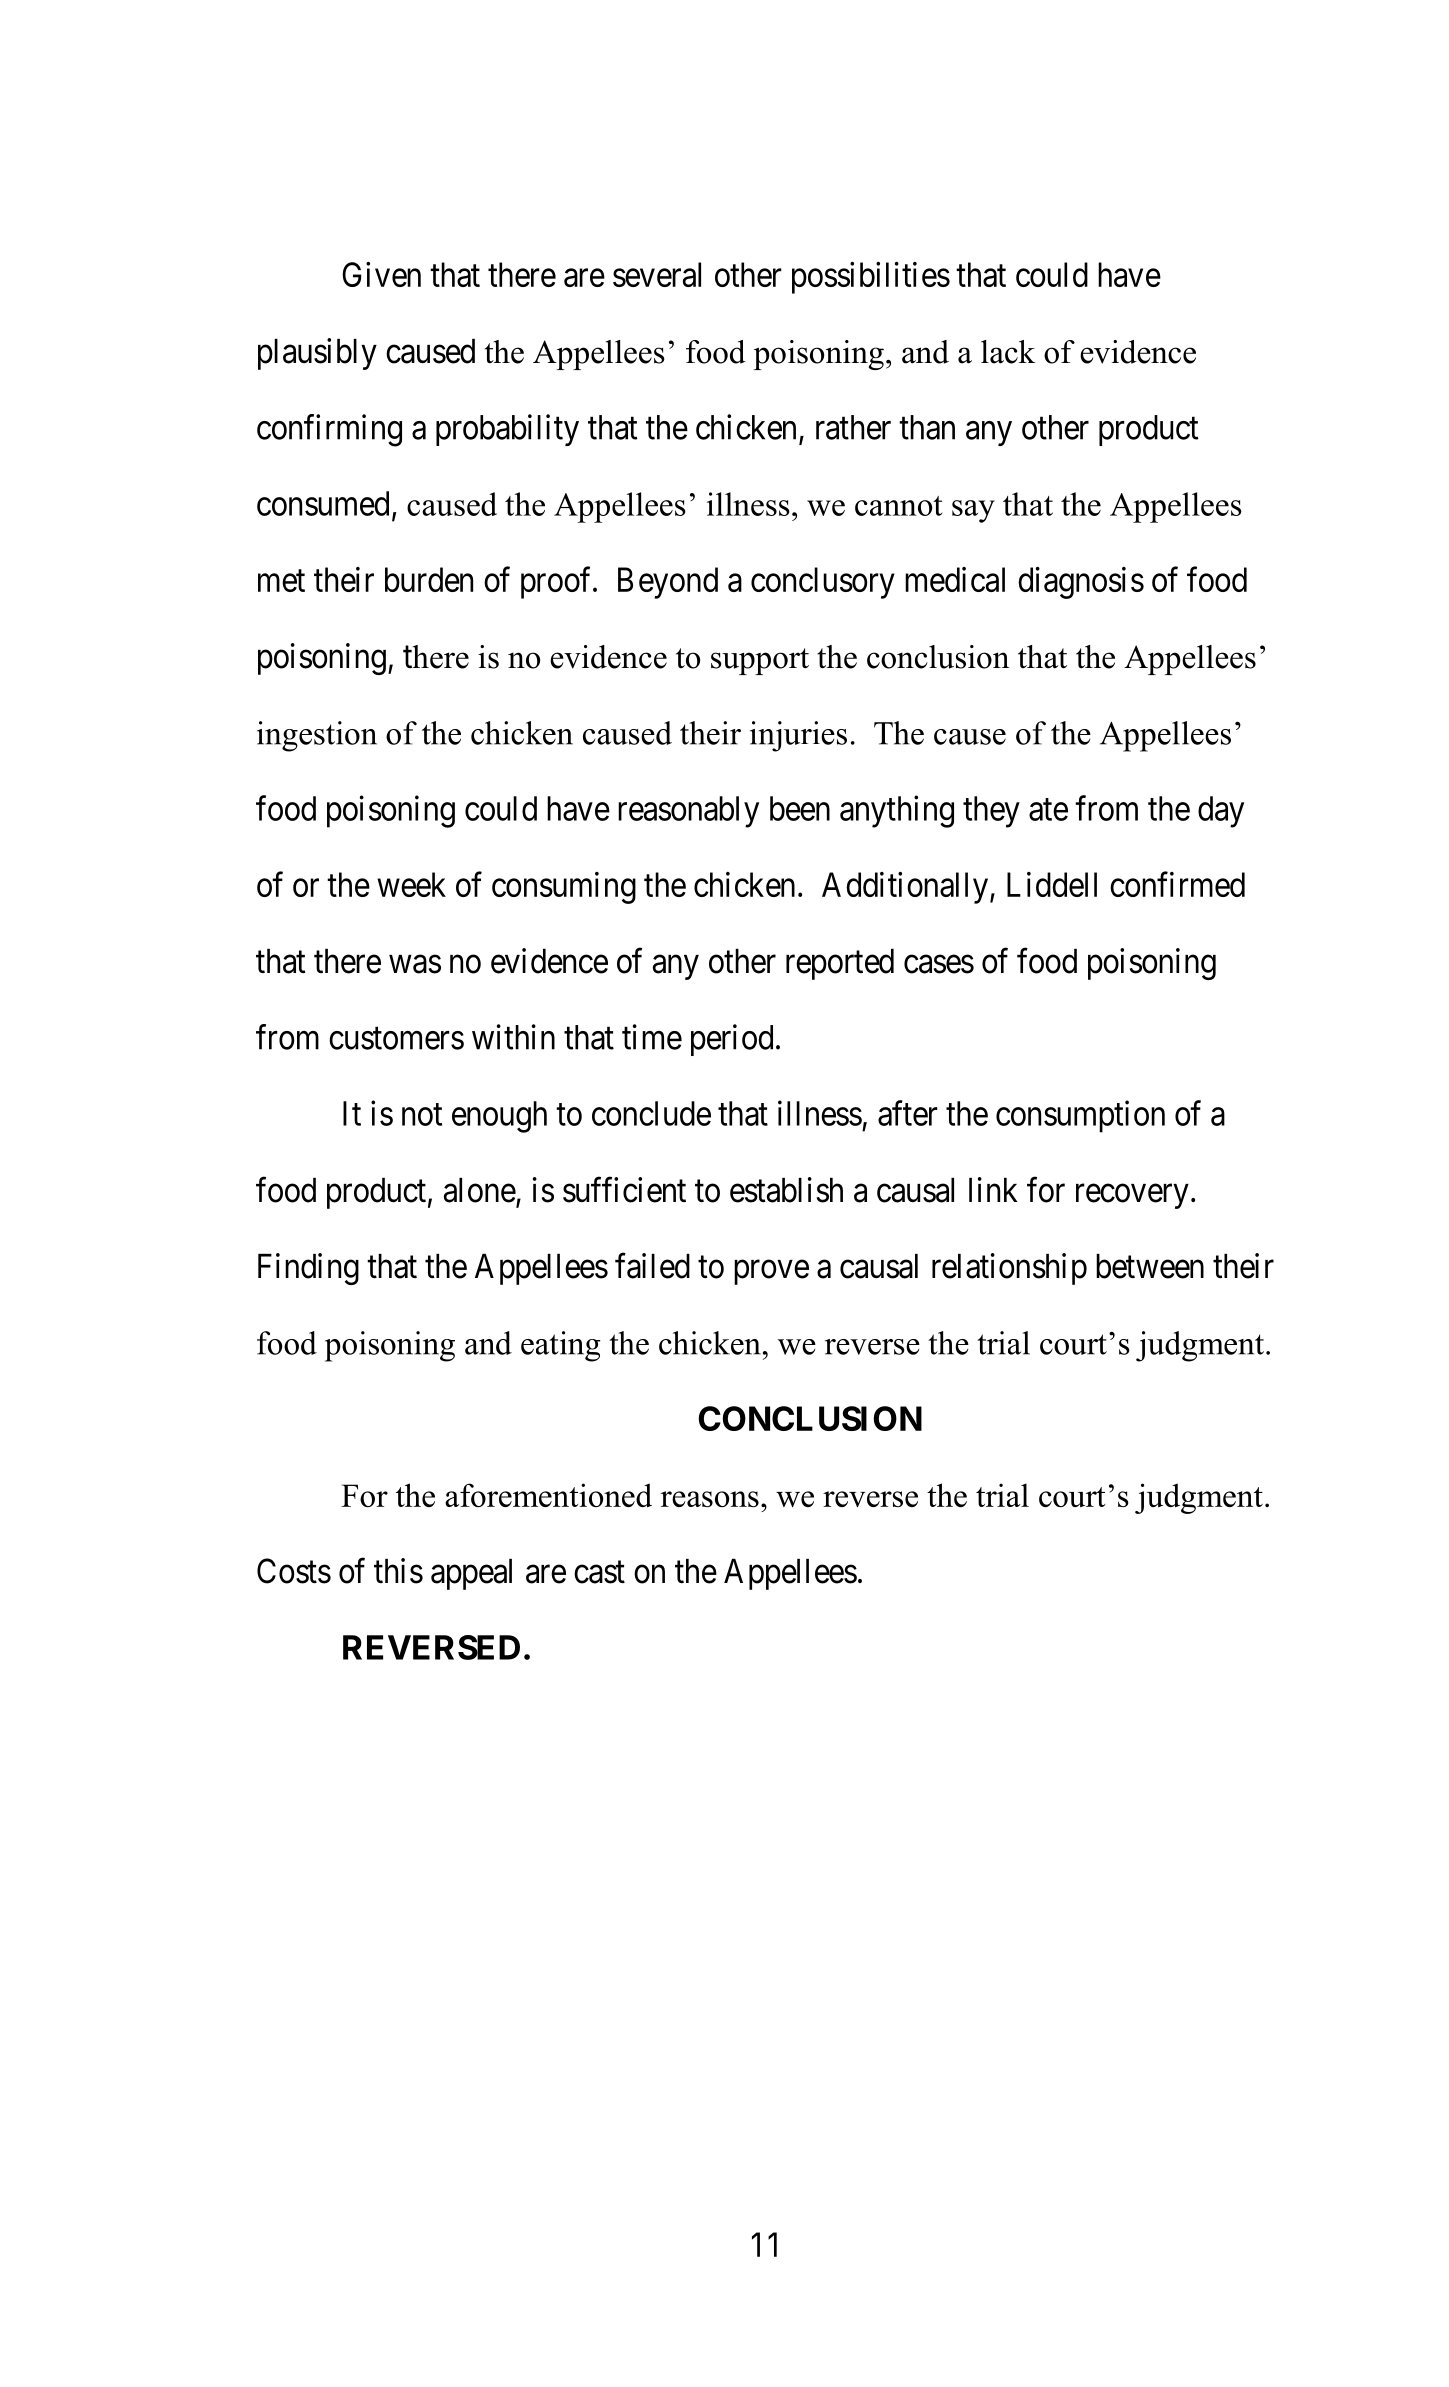 Image resolution: width=1449 pixels, height=2387 pixels. What do you see at coordinates (411, 884) in the screenshot?
I see `week` at bounding box center [411, 884].
